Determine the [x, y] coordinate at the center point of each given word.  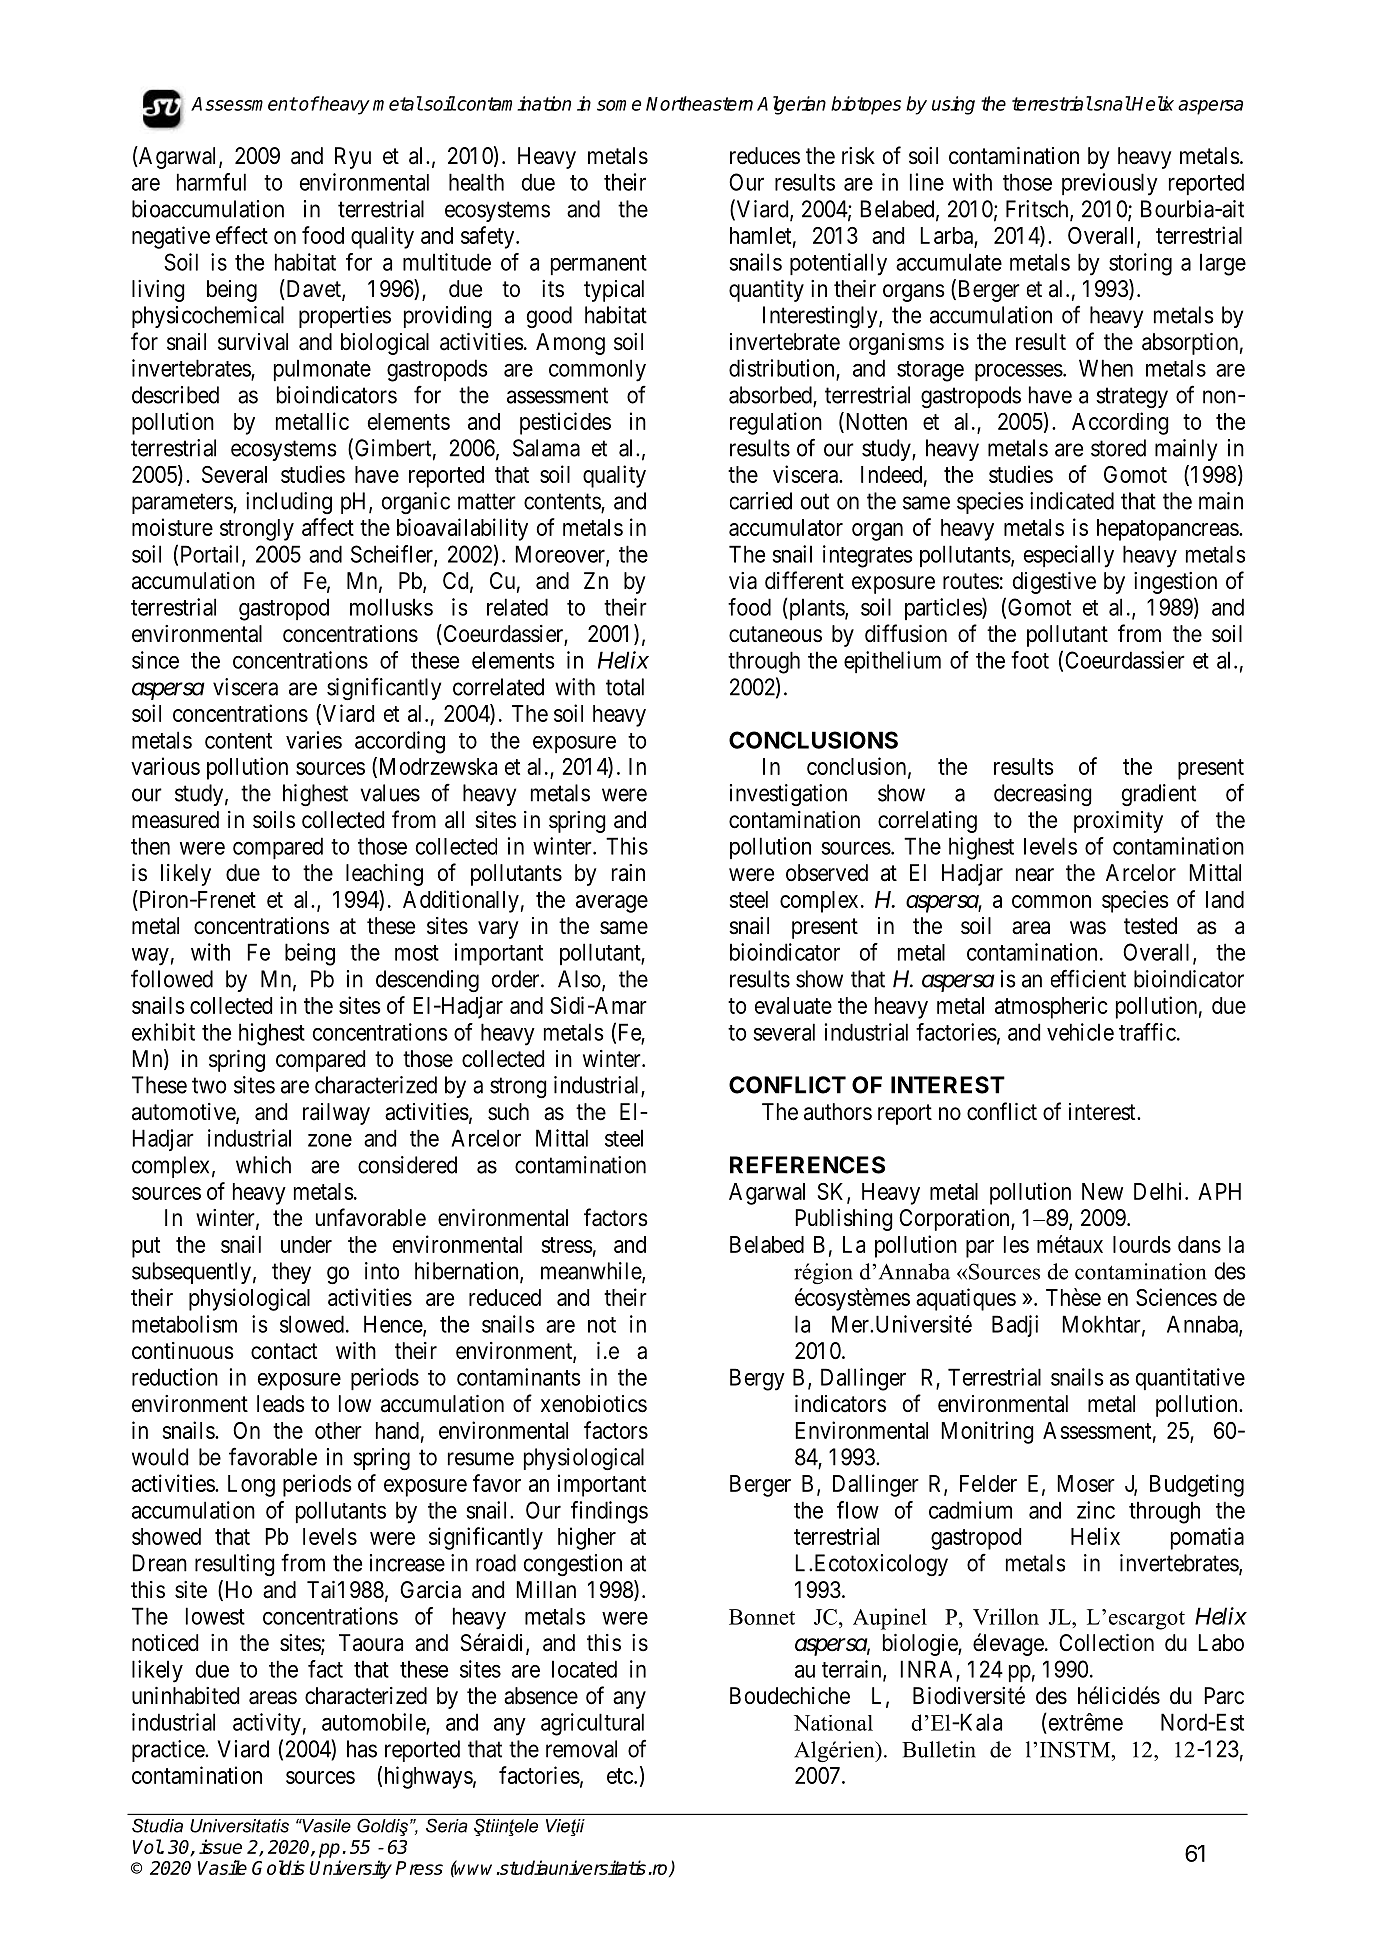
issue [220, 1846]
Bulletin [939, 1749]
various [165, 766]
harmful [211, 182]
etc [621, 1776]
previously [1110, 184]
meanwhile [592, 1272]
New [1102, 1191]
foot [1030, 660]
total [625, 687]
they [291, 1273]
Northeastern [699, 103]
